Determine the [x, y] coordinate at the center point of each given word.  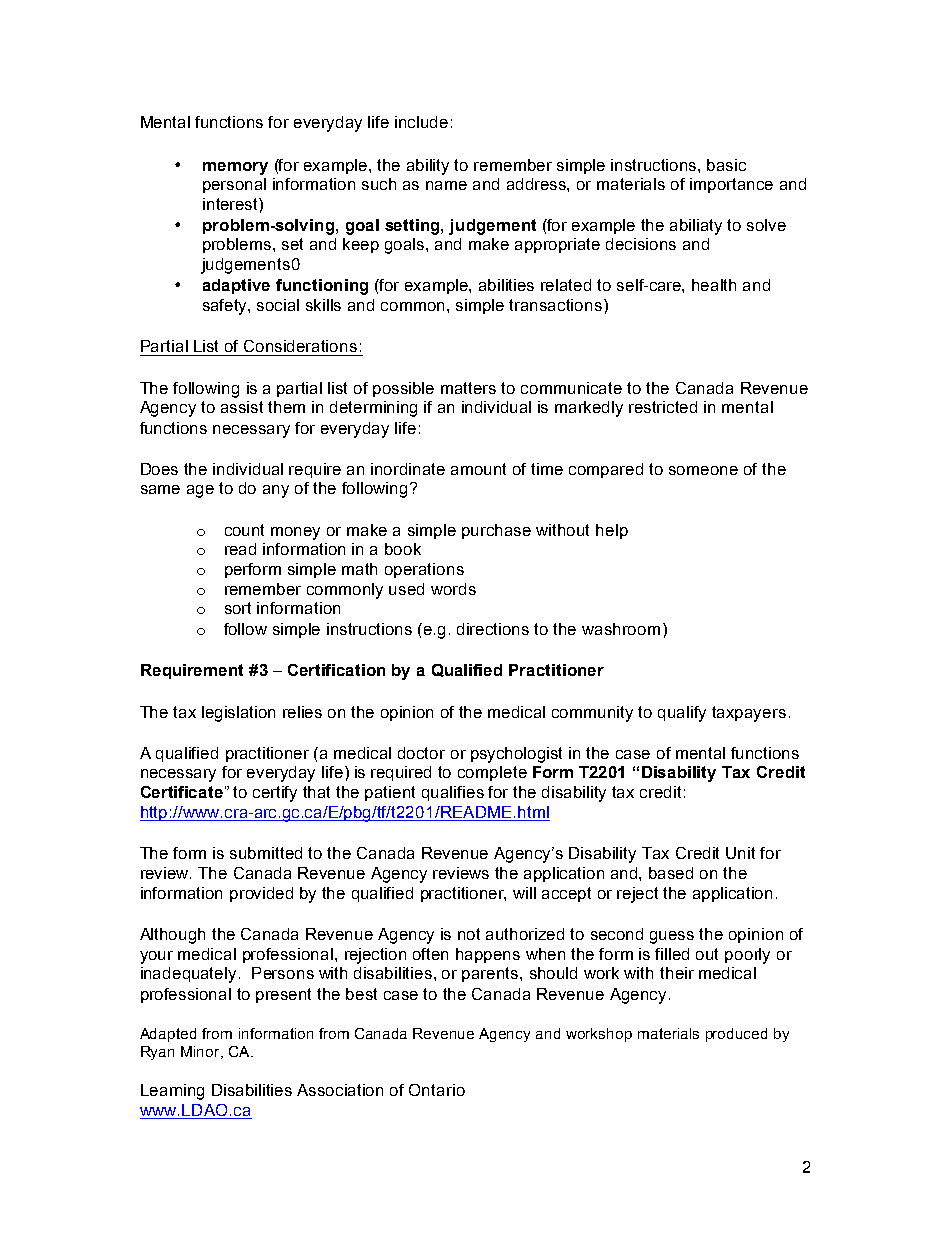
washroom [621, 629]
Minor [201, 1052]
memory [235, 168]
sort [238, 608]
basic [726, 165]
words [453, 589]
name [446, 185]
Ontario [437, 1090]
